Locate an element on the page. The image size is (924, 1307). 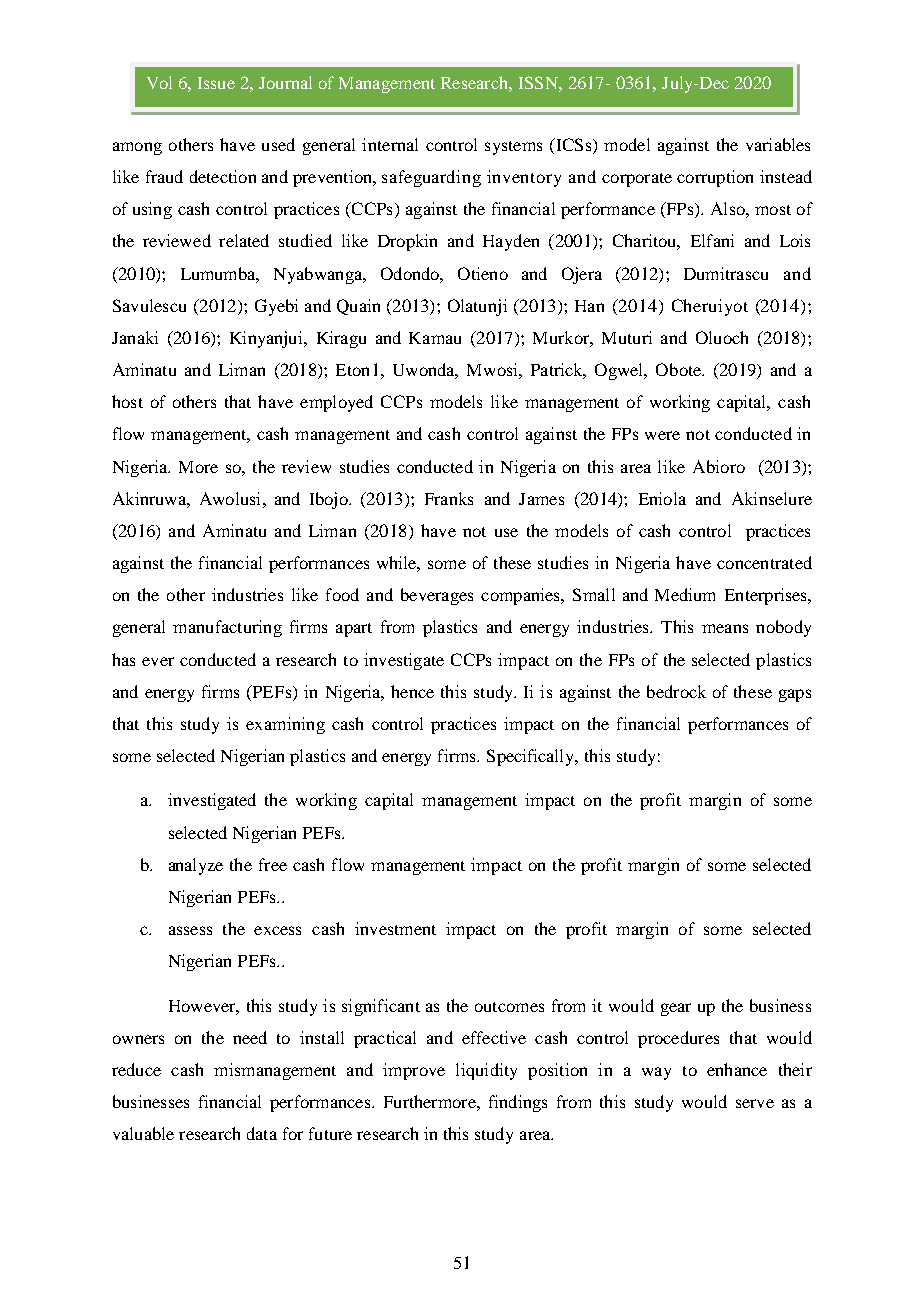
systems is located at coordinates (513, 148).
